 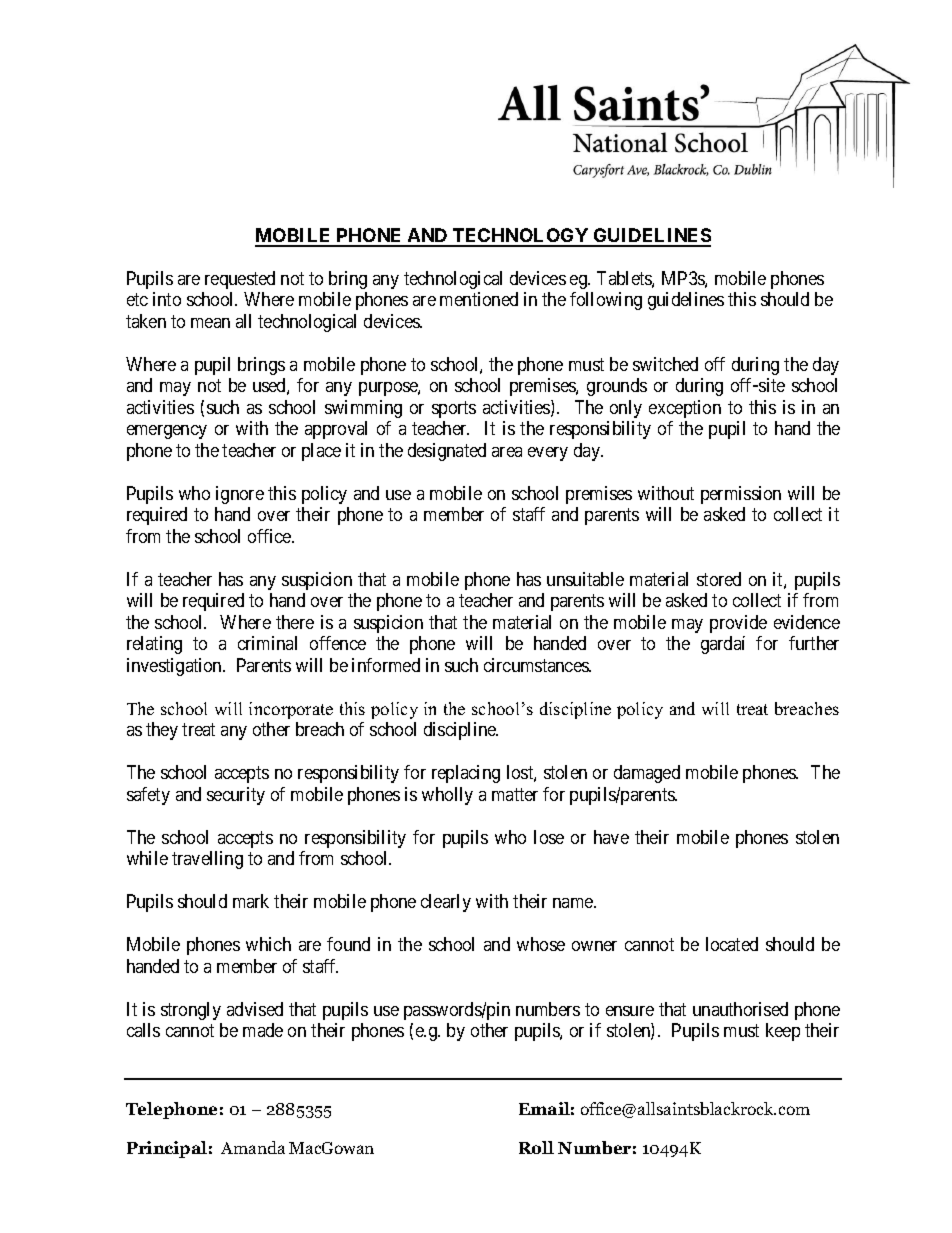 What do you see at coordinates (537, 665) in the page?
I see `circumstances` at bounding box center [537, 665].
